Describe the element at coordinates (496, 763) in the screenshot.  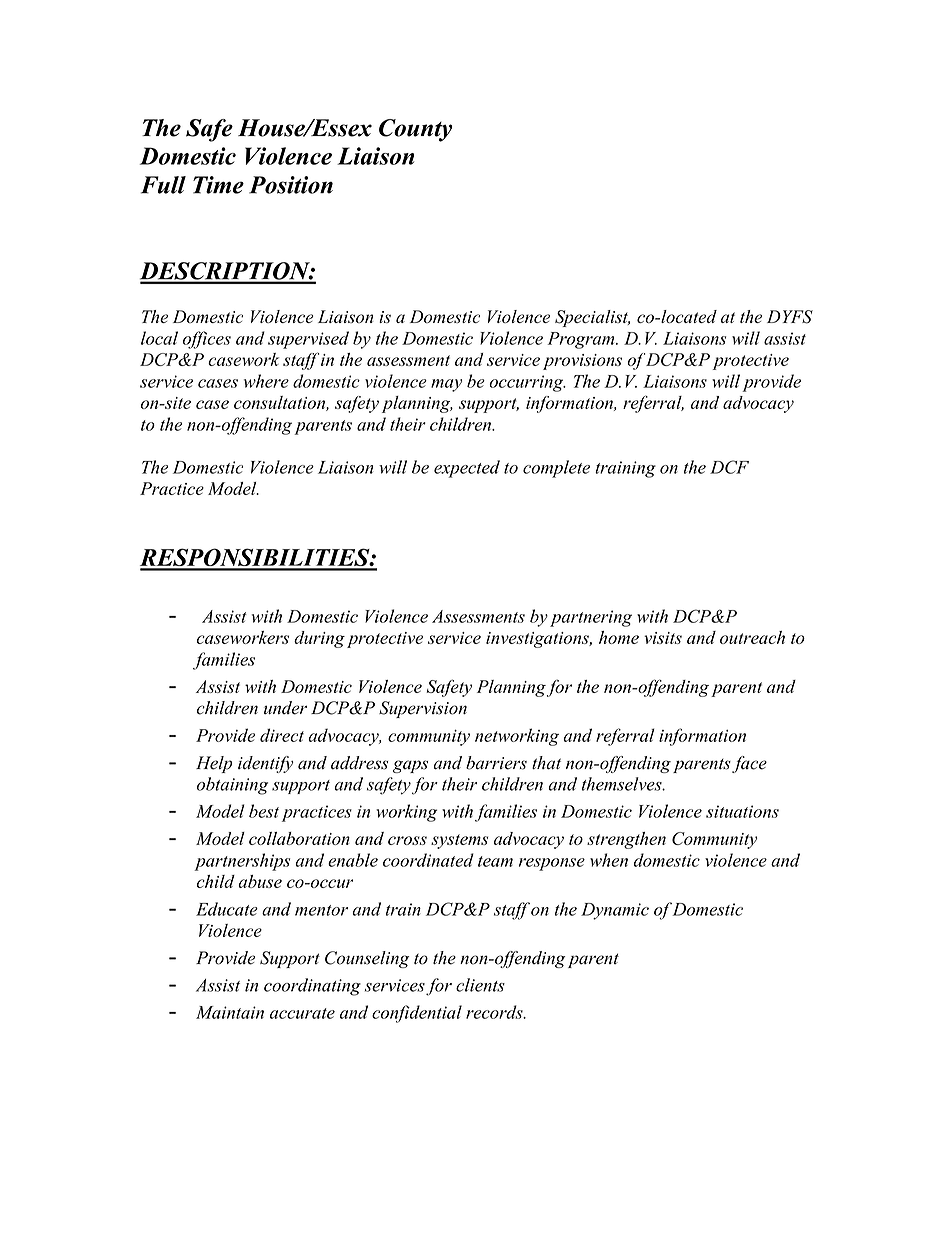
I see `barriers` at that location.
